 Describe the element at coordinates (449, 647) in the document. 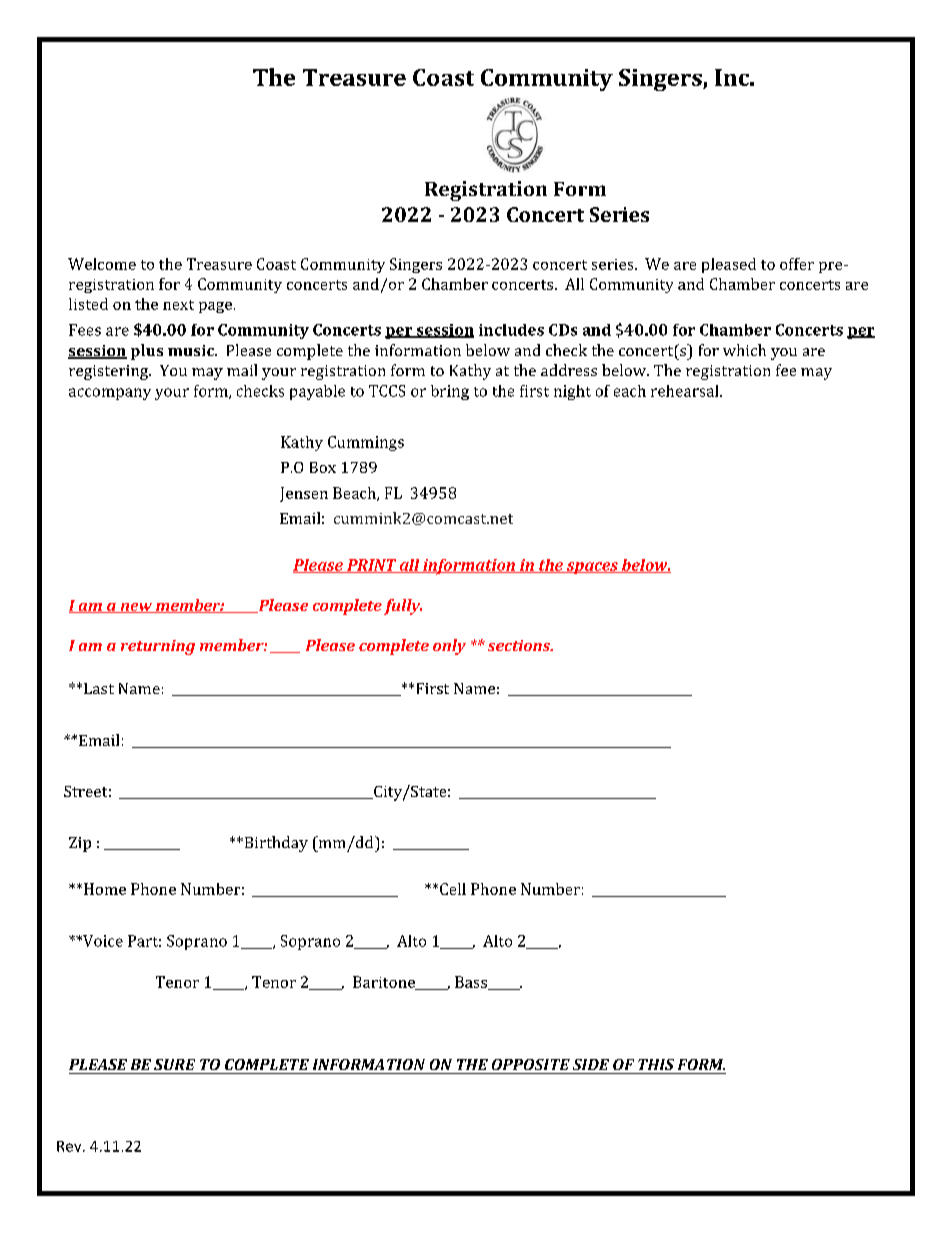

I see `only` at that location.
